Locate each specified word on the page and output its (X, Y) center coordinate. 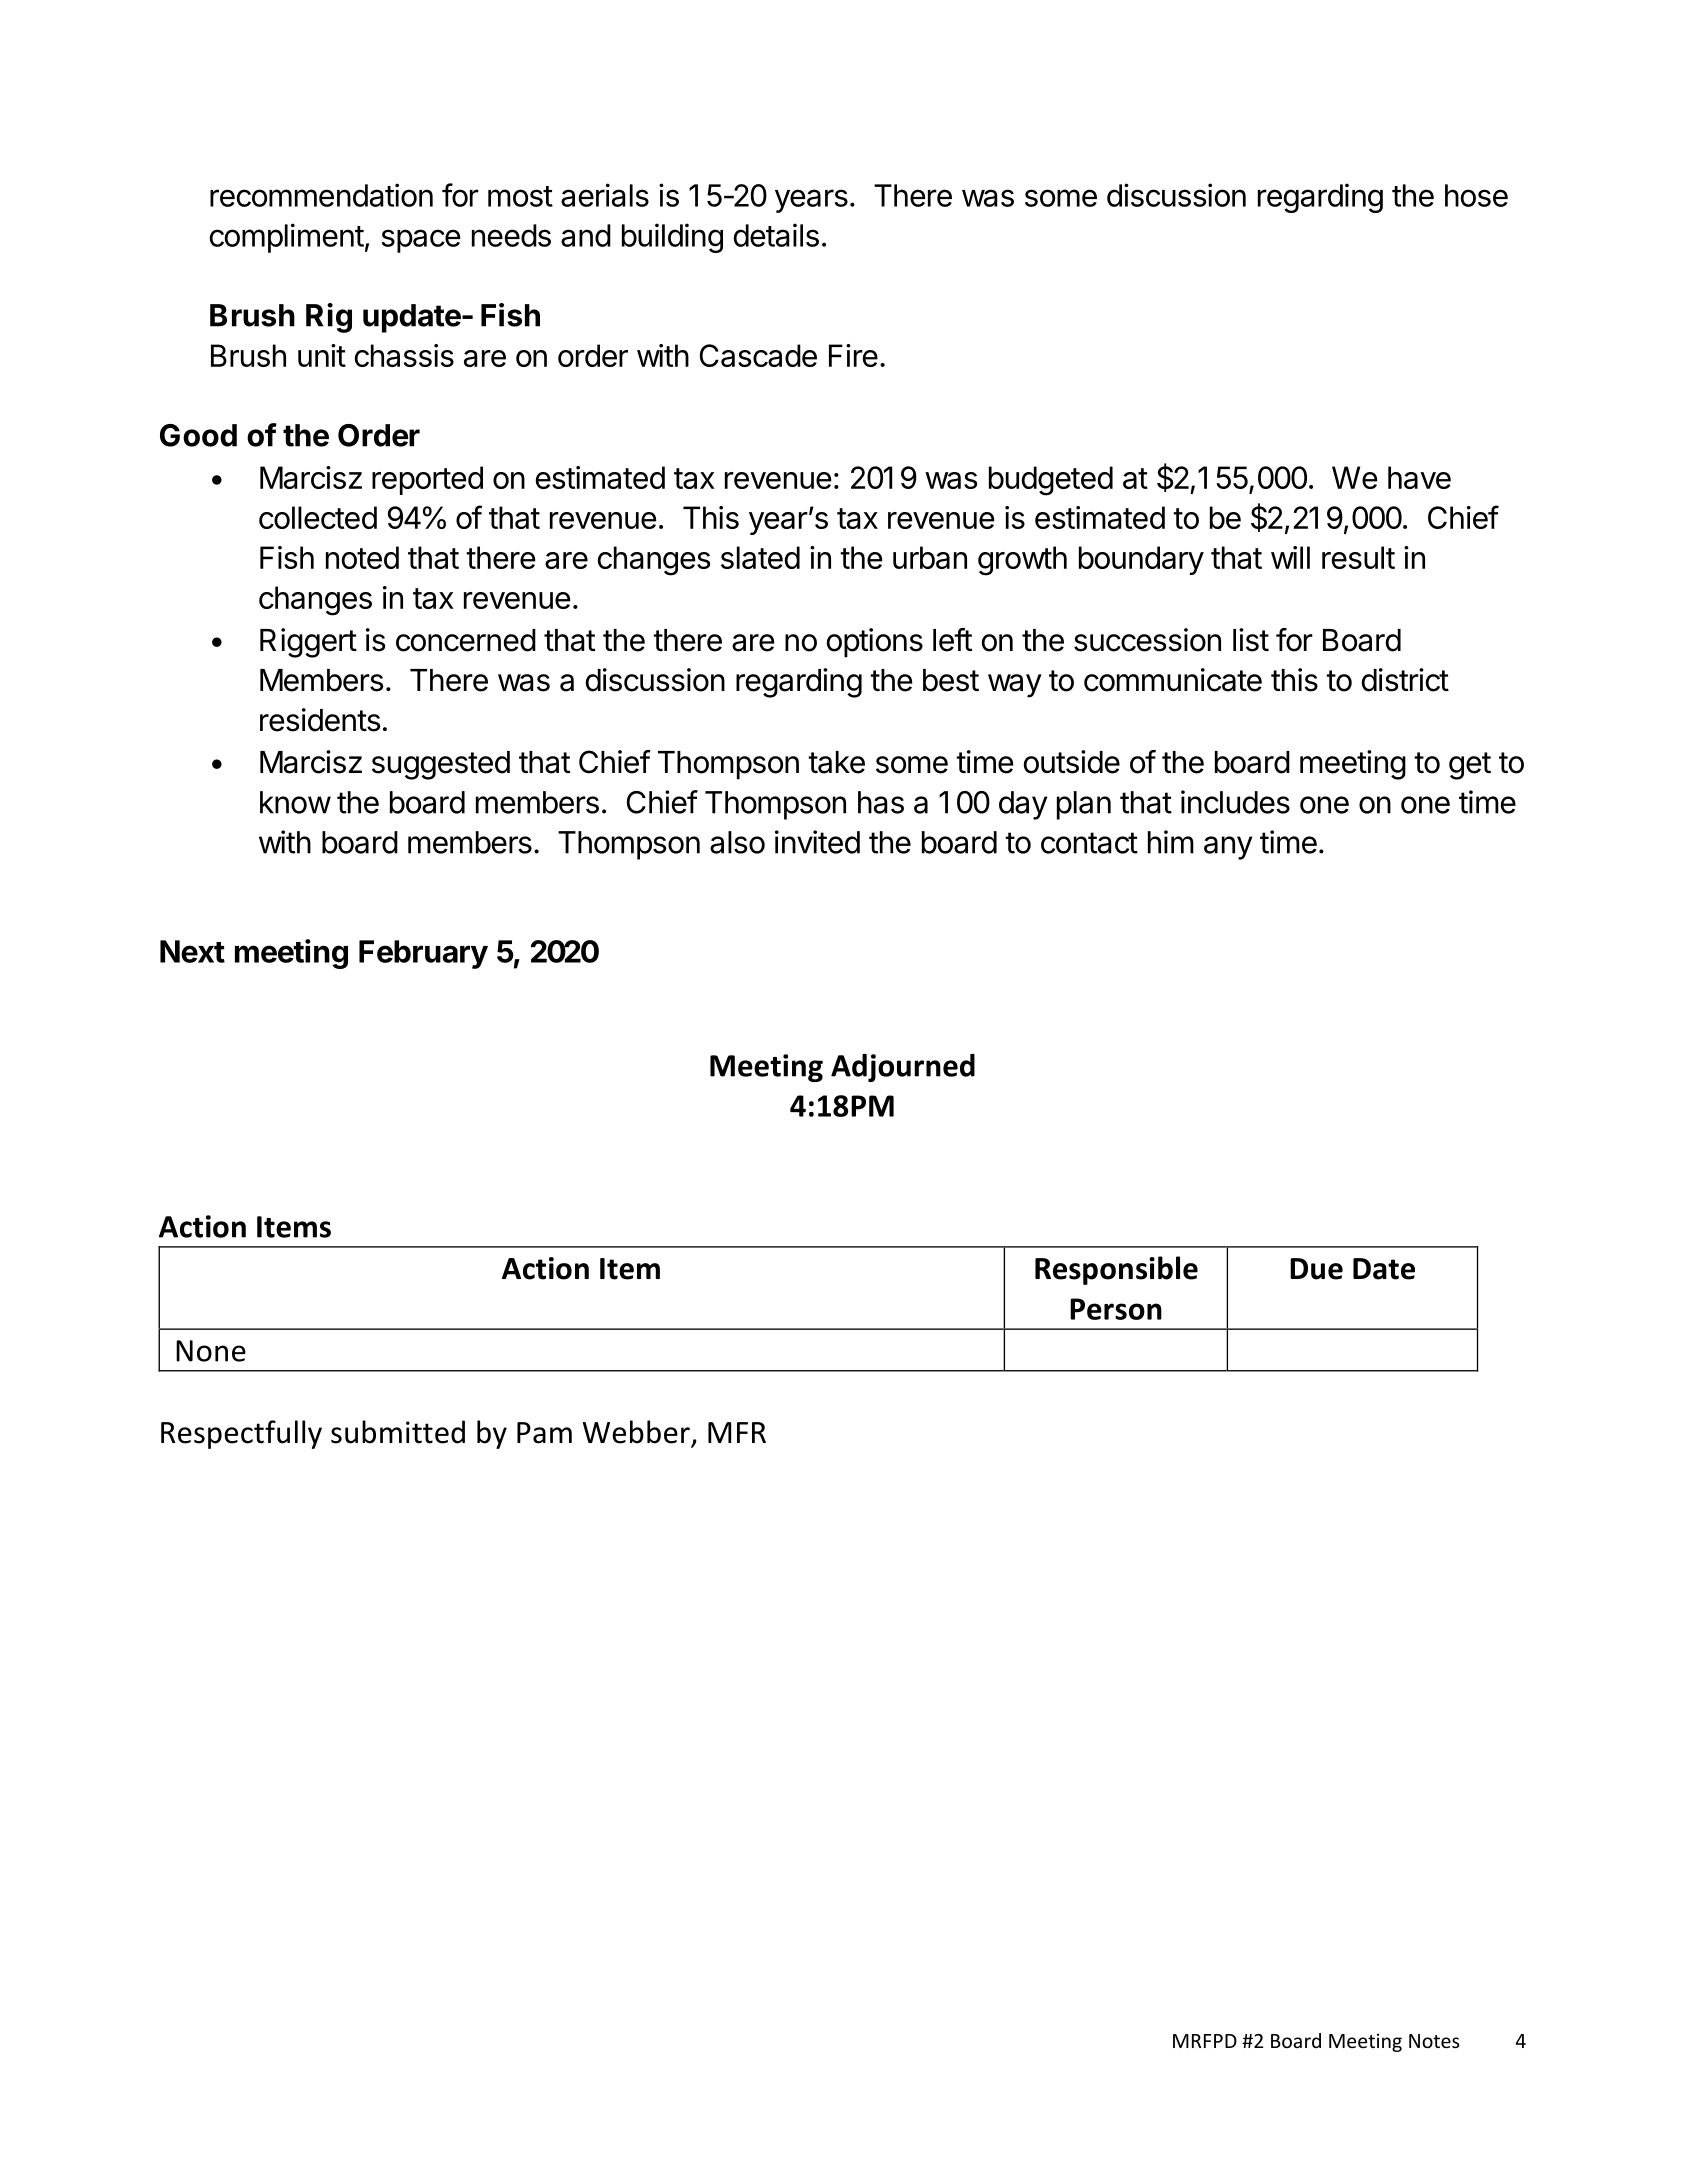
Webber (637, 1433)
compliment (287, 238)
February (423, 954)
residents (320, 720)
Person (1116, 1309)
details (776, 235)
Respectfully (241, 1434)
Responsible (1116, 1270)
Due (1316, 1269)
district (1405, 680)
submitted (398, 1432)
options (875, 643)
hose (1476, 195)
